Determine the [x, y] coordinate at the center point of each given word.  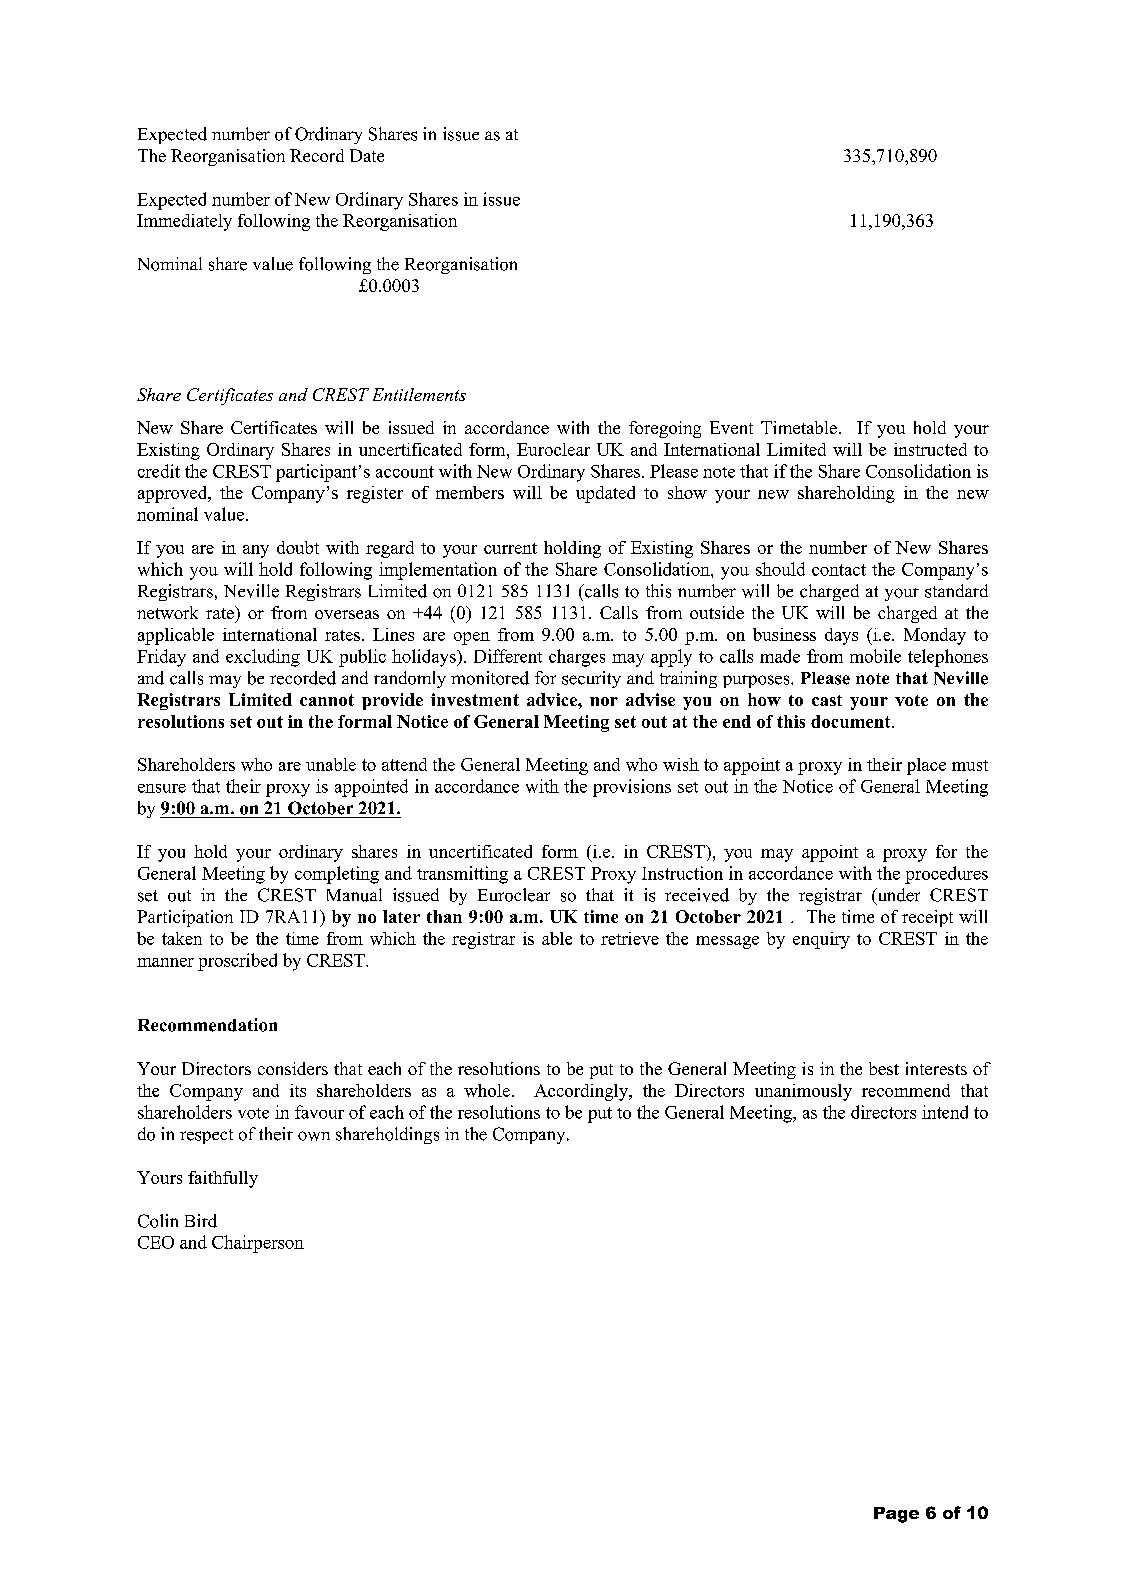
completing [337, 875]
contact [839, 570]
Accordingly [582, 1092]
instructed [930, 449]
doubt [298, 547]
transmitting [462, 875]
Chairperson [258, 1244]
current [510, 548]
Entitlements [419, 394]
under [897, 896]
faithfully [223, 1179]
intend [945, 1112]
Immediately [184, 222]
